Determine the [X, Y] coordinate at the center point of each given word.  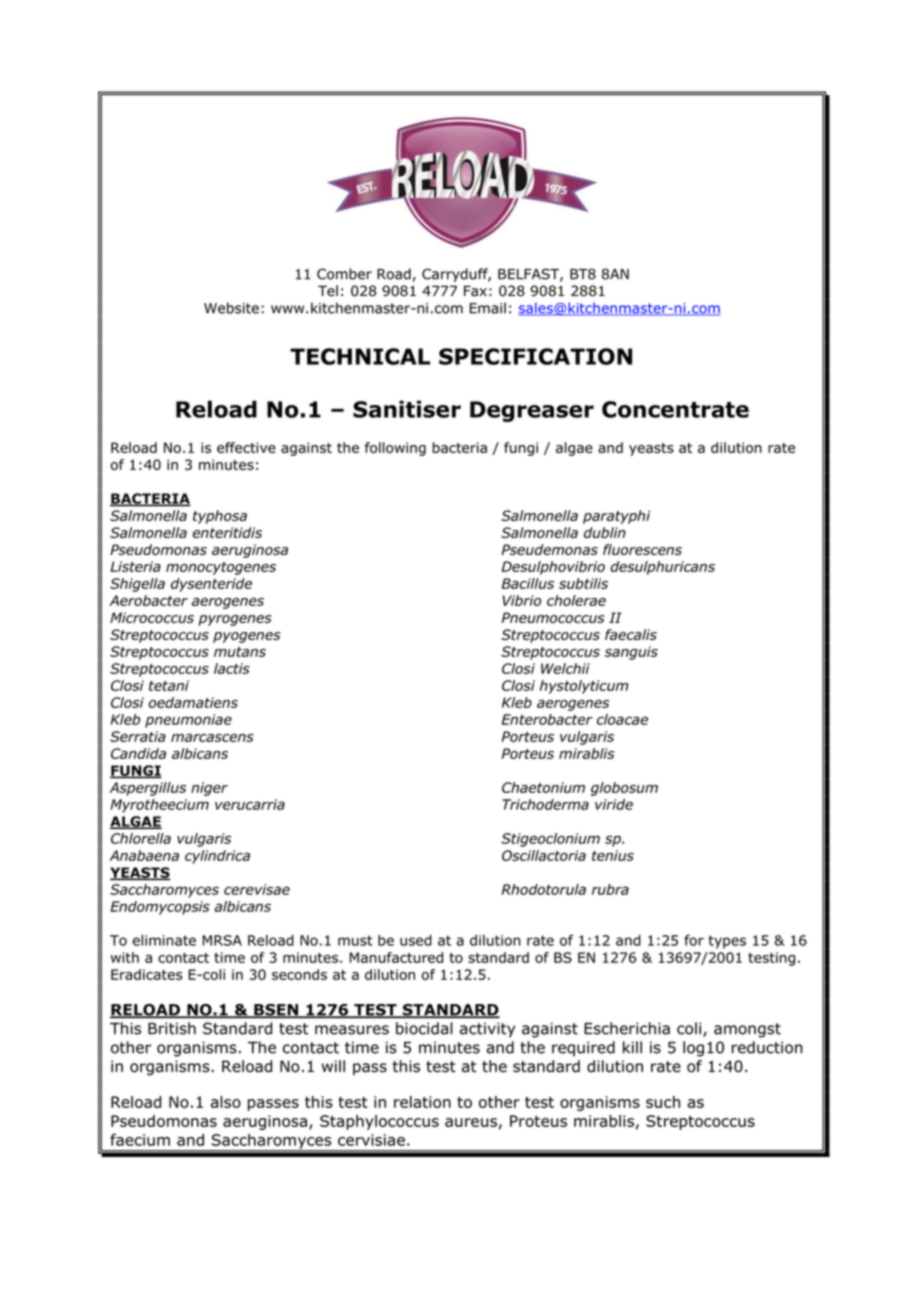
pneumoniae [188, 721]
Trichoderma [545, 804]
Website [231, 308]
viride [614, 804]
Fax [475, 291]
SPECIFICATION [535, 356]
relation [422, 1102]
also [226, 1102]
